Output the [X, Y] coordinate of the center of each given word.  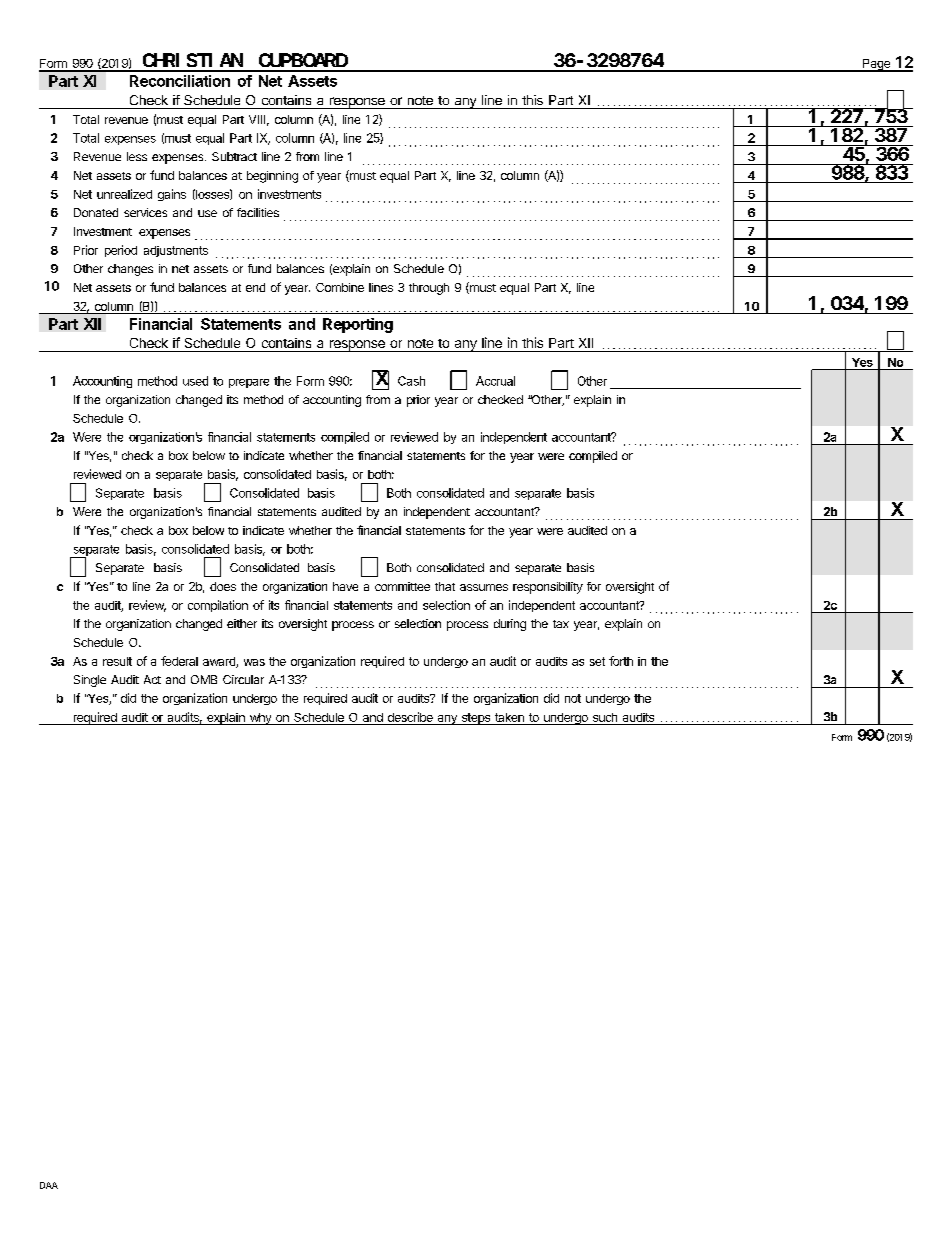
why [260, 719]
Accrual [495, 381]
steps [475, 719]
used [195, 381]
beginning [272, 177]
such [605, 717]
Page [876, 65]
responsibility [548, 588]
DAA [49, 1185]
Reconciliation [180, 81]
